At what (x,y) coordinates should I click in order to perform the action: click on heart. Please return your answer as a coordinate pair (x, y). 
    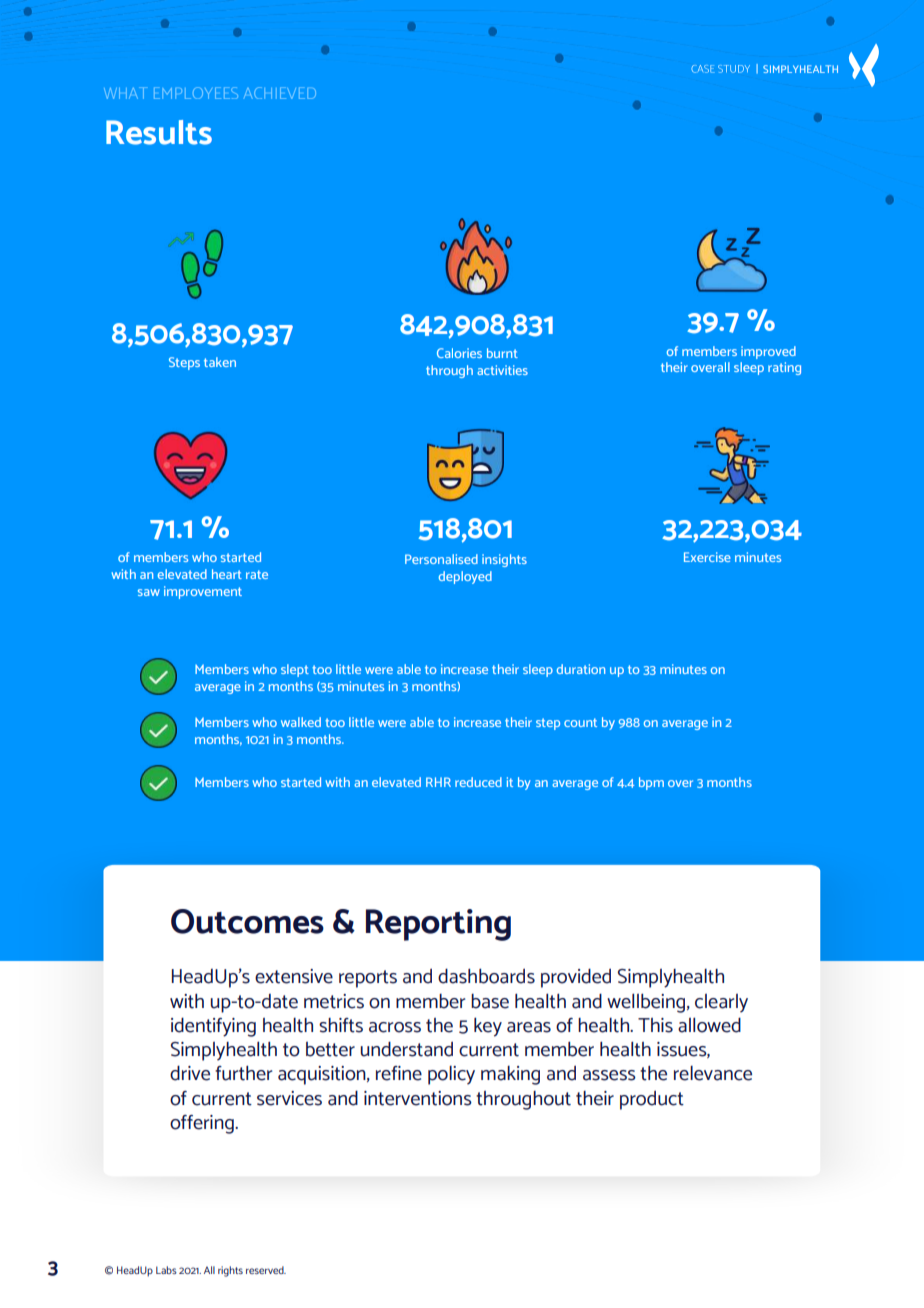
    Looking at the image, I should click on (227, 574).
